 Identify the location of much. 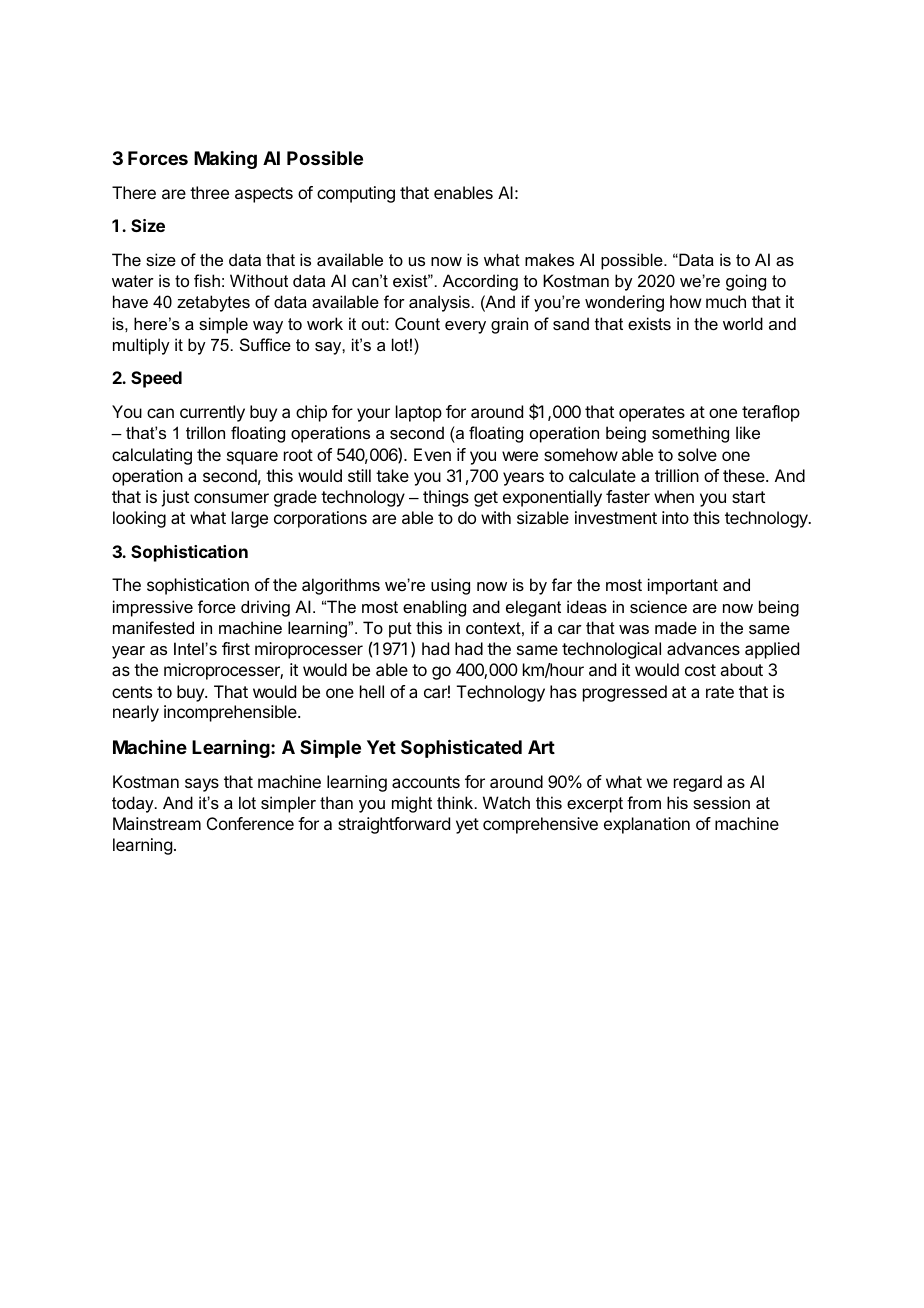
(726, 301).
